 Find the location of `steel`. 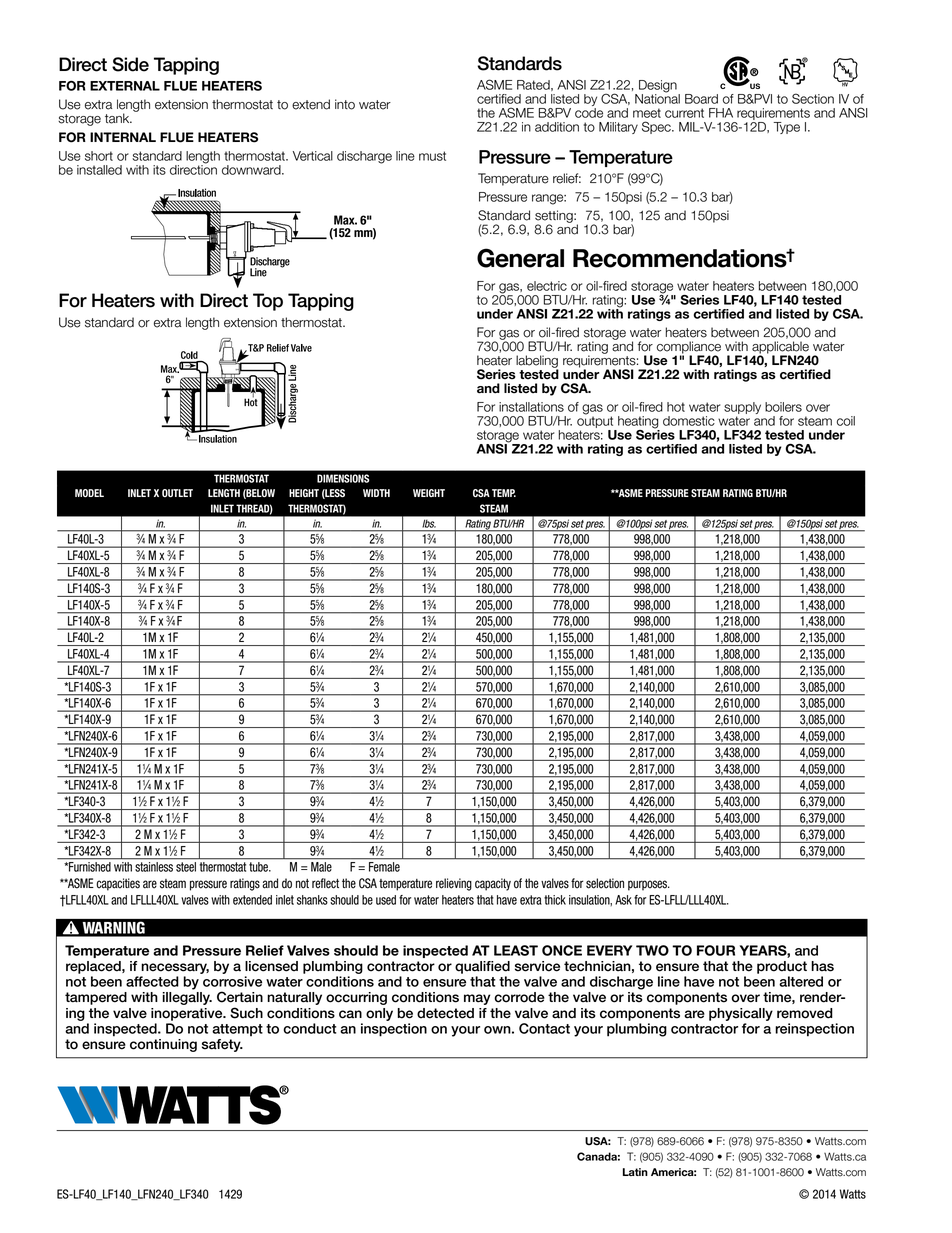

steel is located at coordinates (186, 867).
